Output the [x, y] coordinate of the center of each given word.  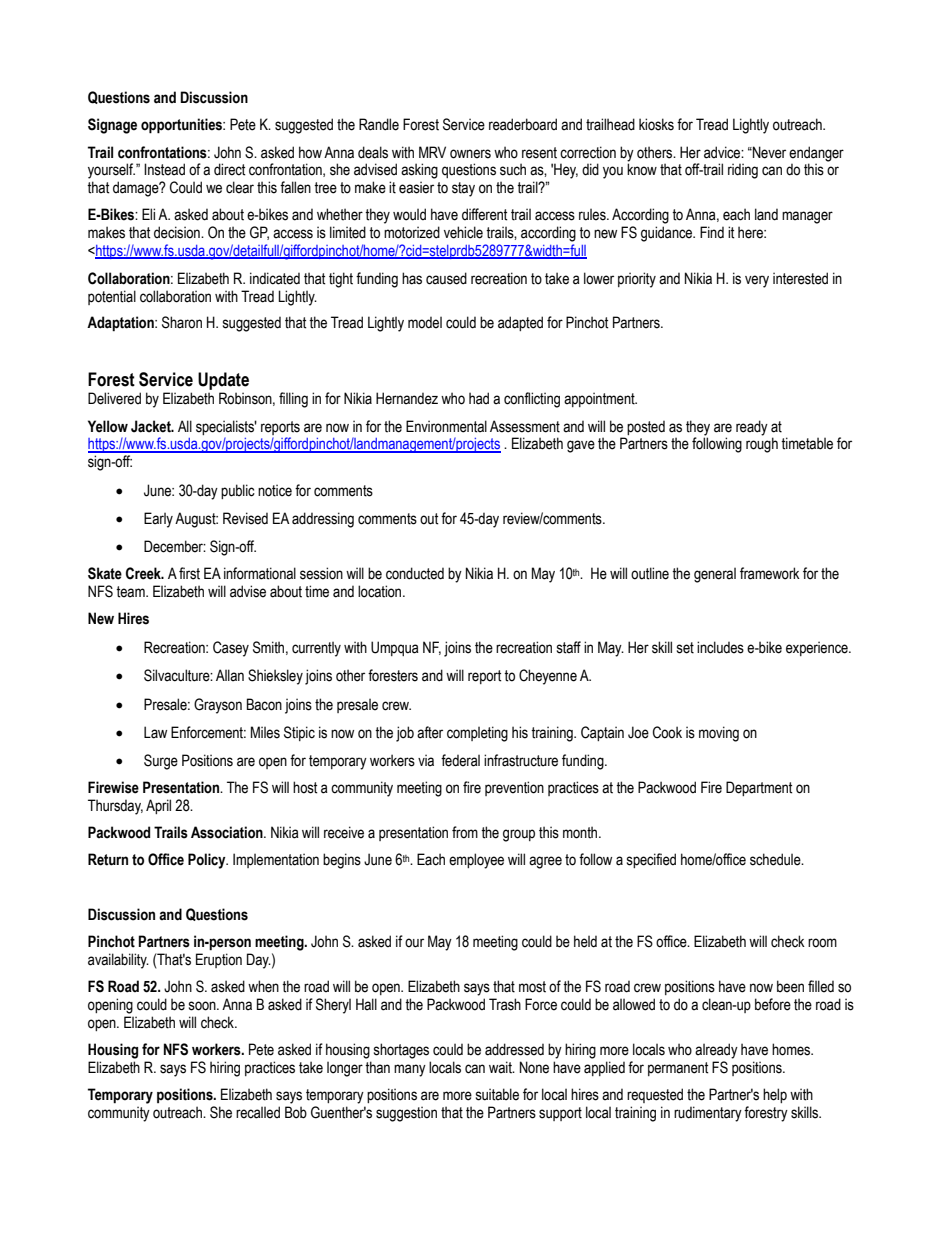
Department [759, 788]
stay [463, 189]
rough [762, 445]
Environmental [446, 426]
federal [460, 760]
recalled [258, 1112]
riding [743, 171]
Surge [161, 762]
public [238, 491]
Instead [164, 169]
